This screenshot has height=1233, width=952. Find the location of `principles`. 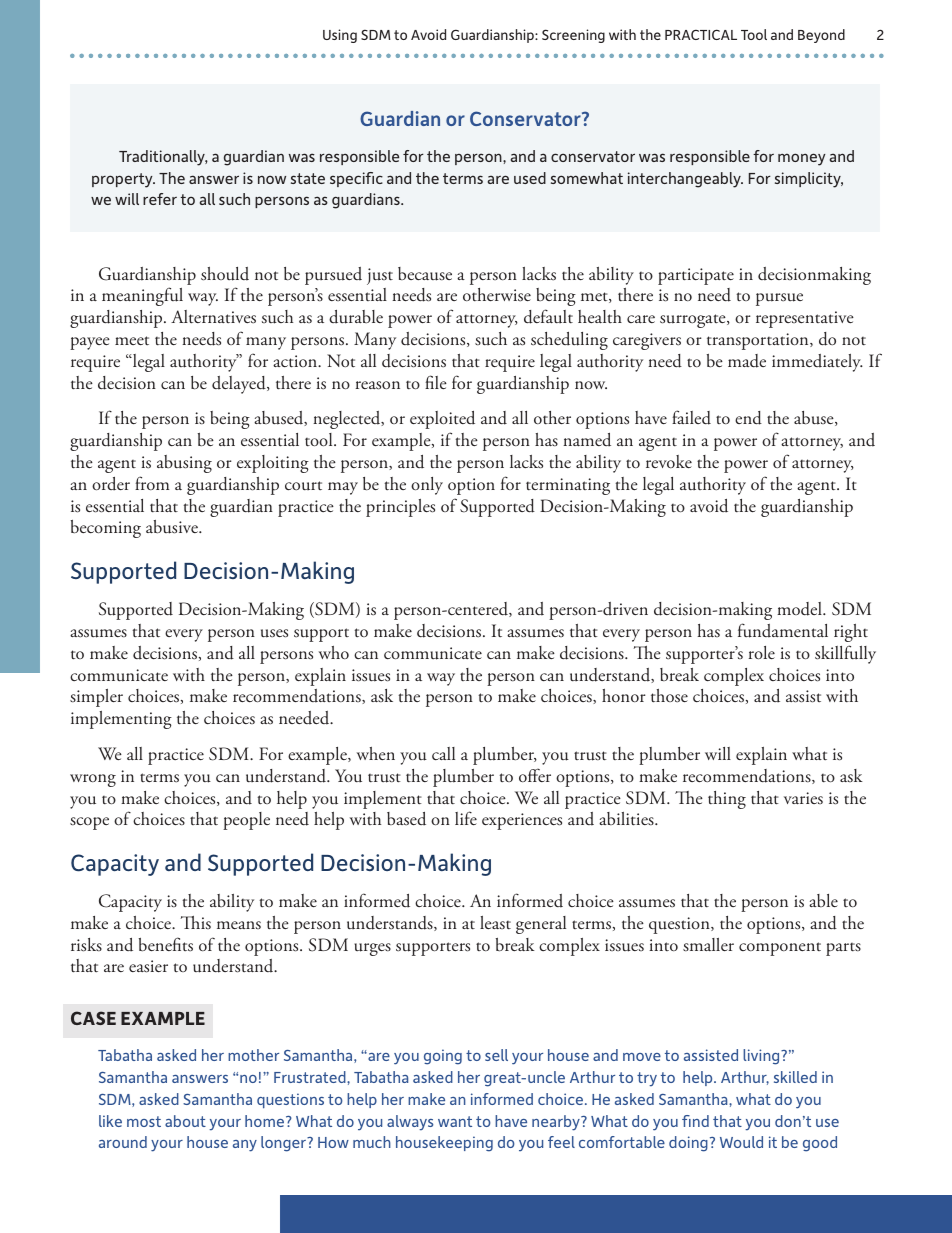

principles is located at coordinates (400, 508).
